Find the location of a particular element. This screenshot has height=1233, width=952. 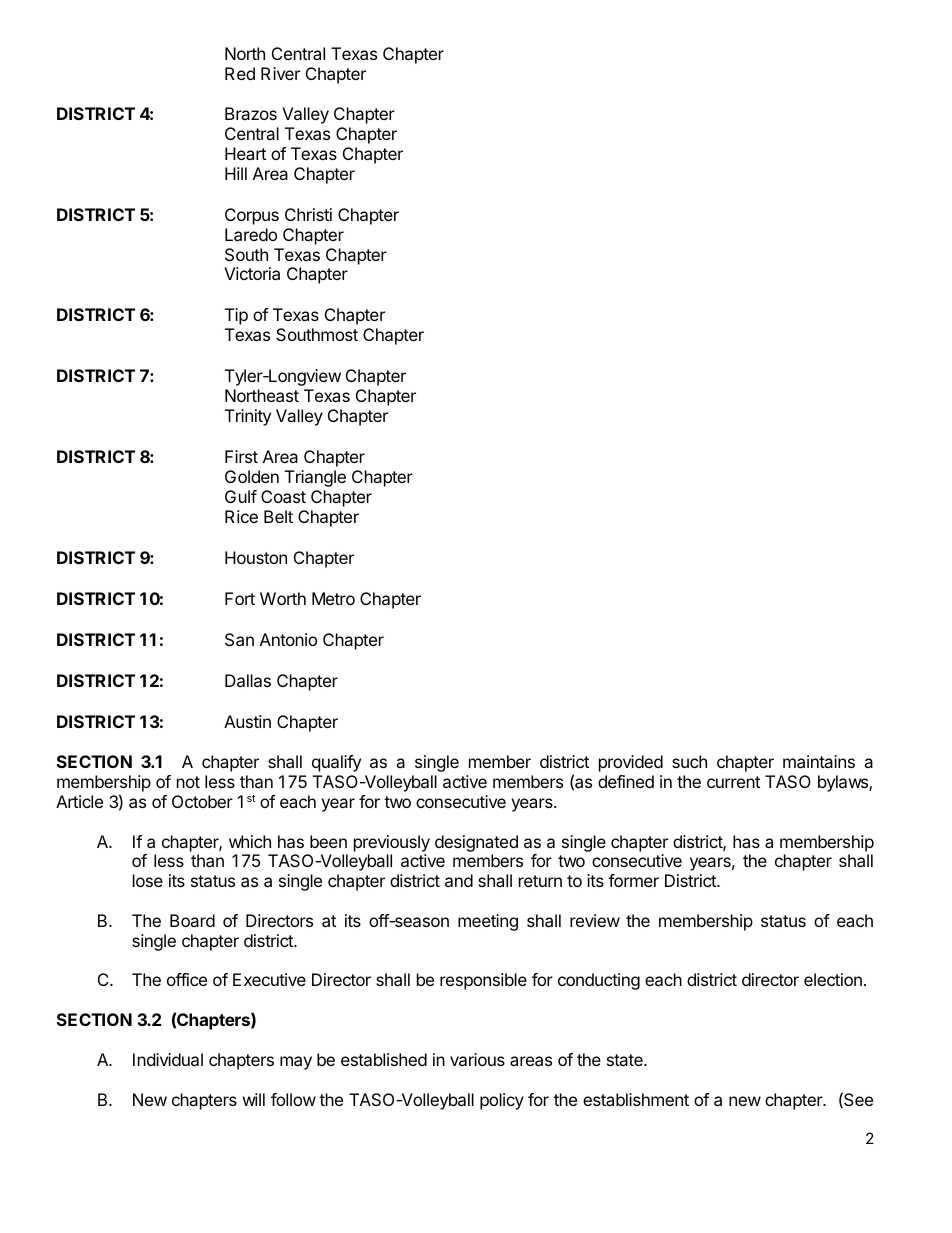

qualify is located at coordinates (336, 763).
